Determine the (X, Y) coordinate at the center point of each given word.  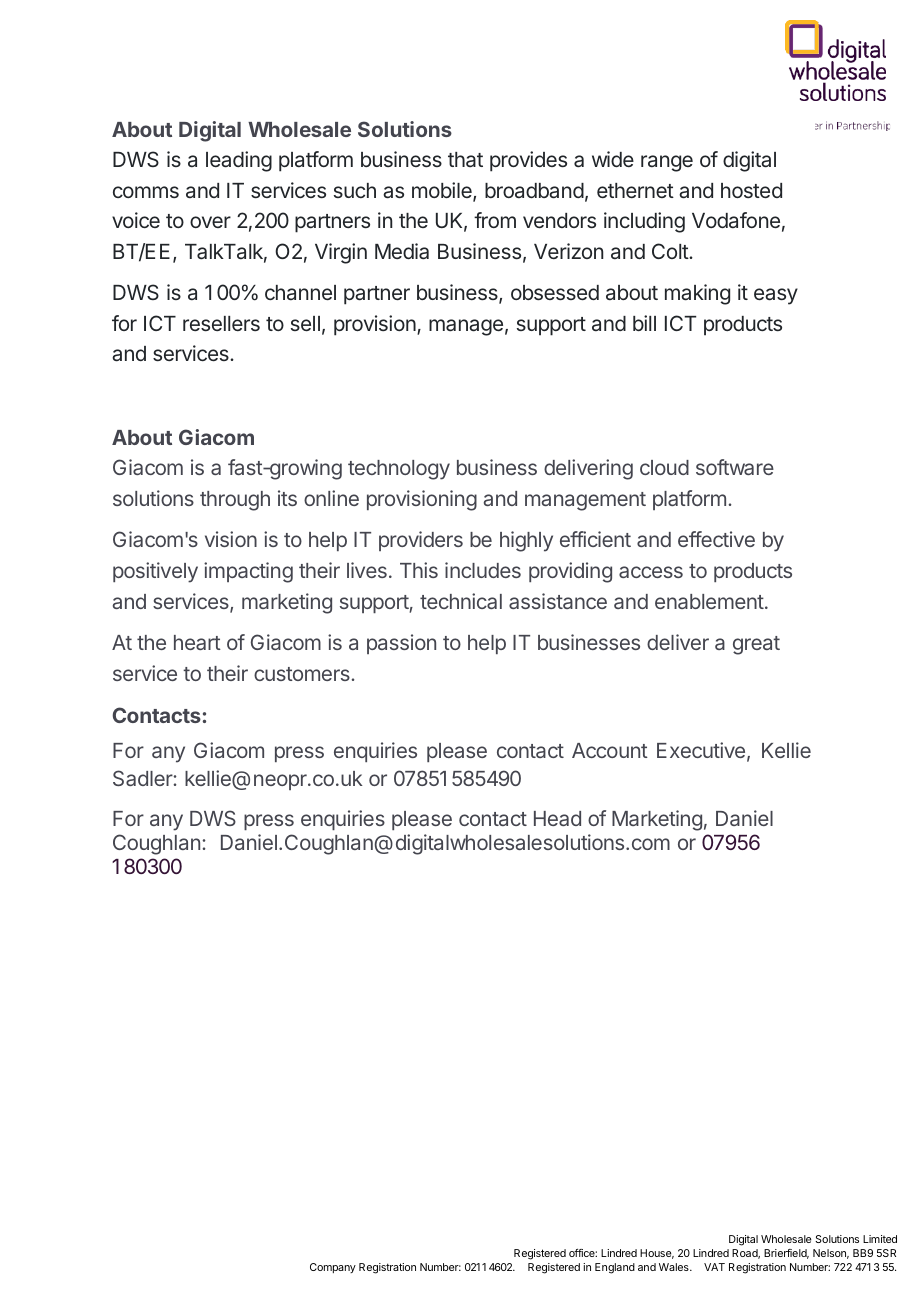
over (210, 222)
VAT (714, 1267)
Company (333, 1268)
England (615, 1268)
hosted (751, 190)
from (495, 220)
